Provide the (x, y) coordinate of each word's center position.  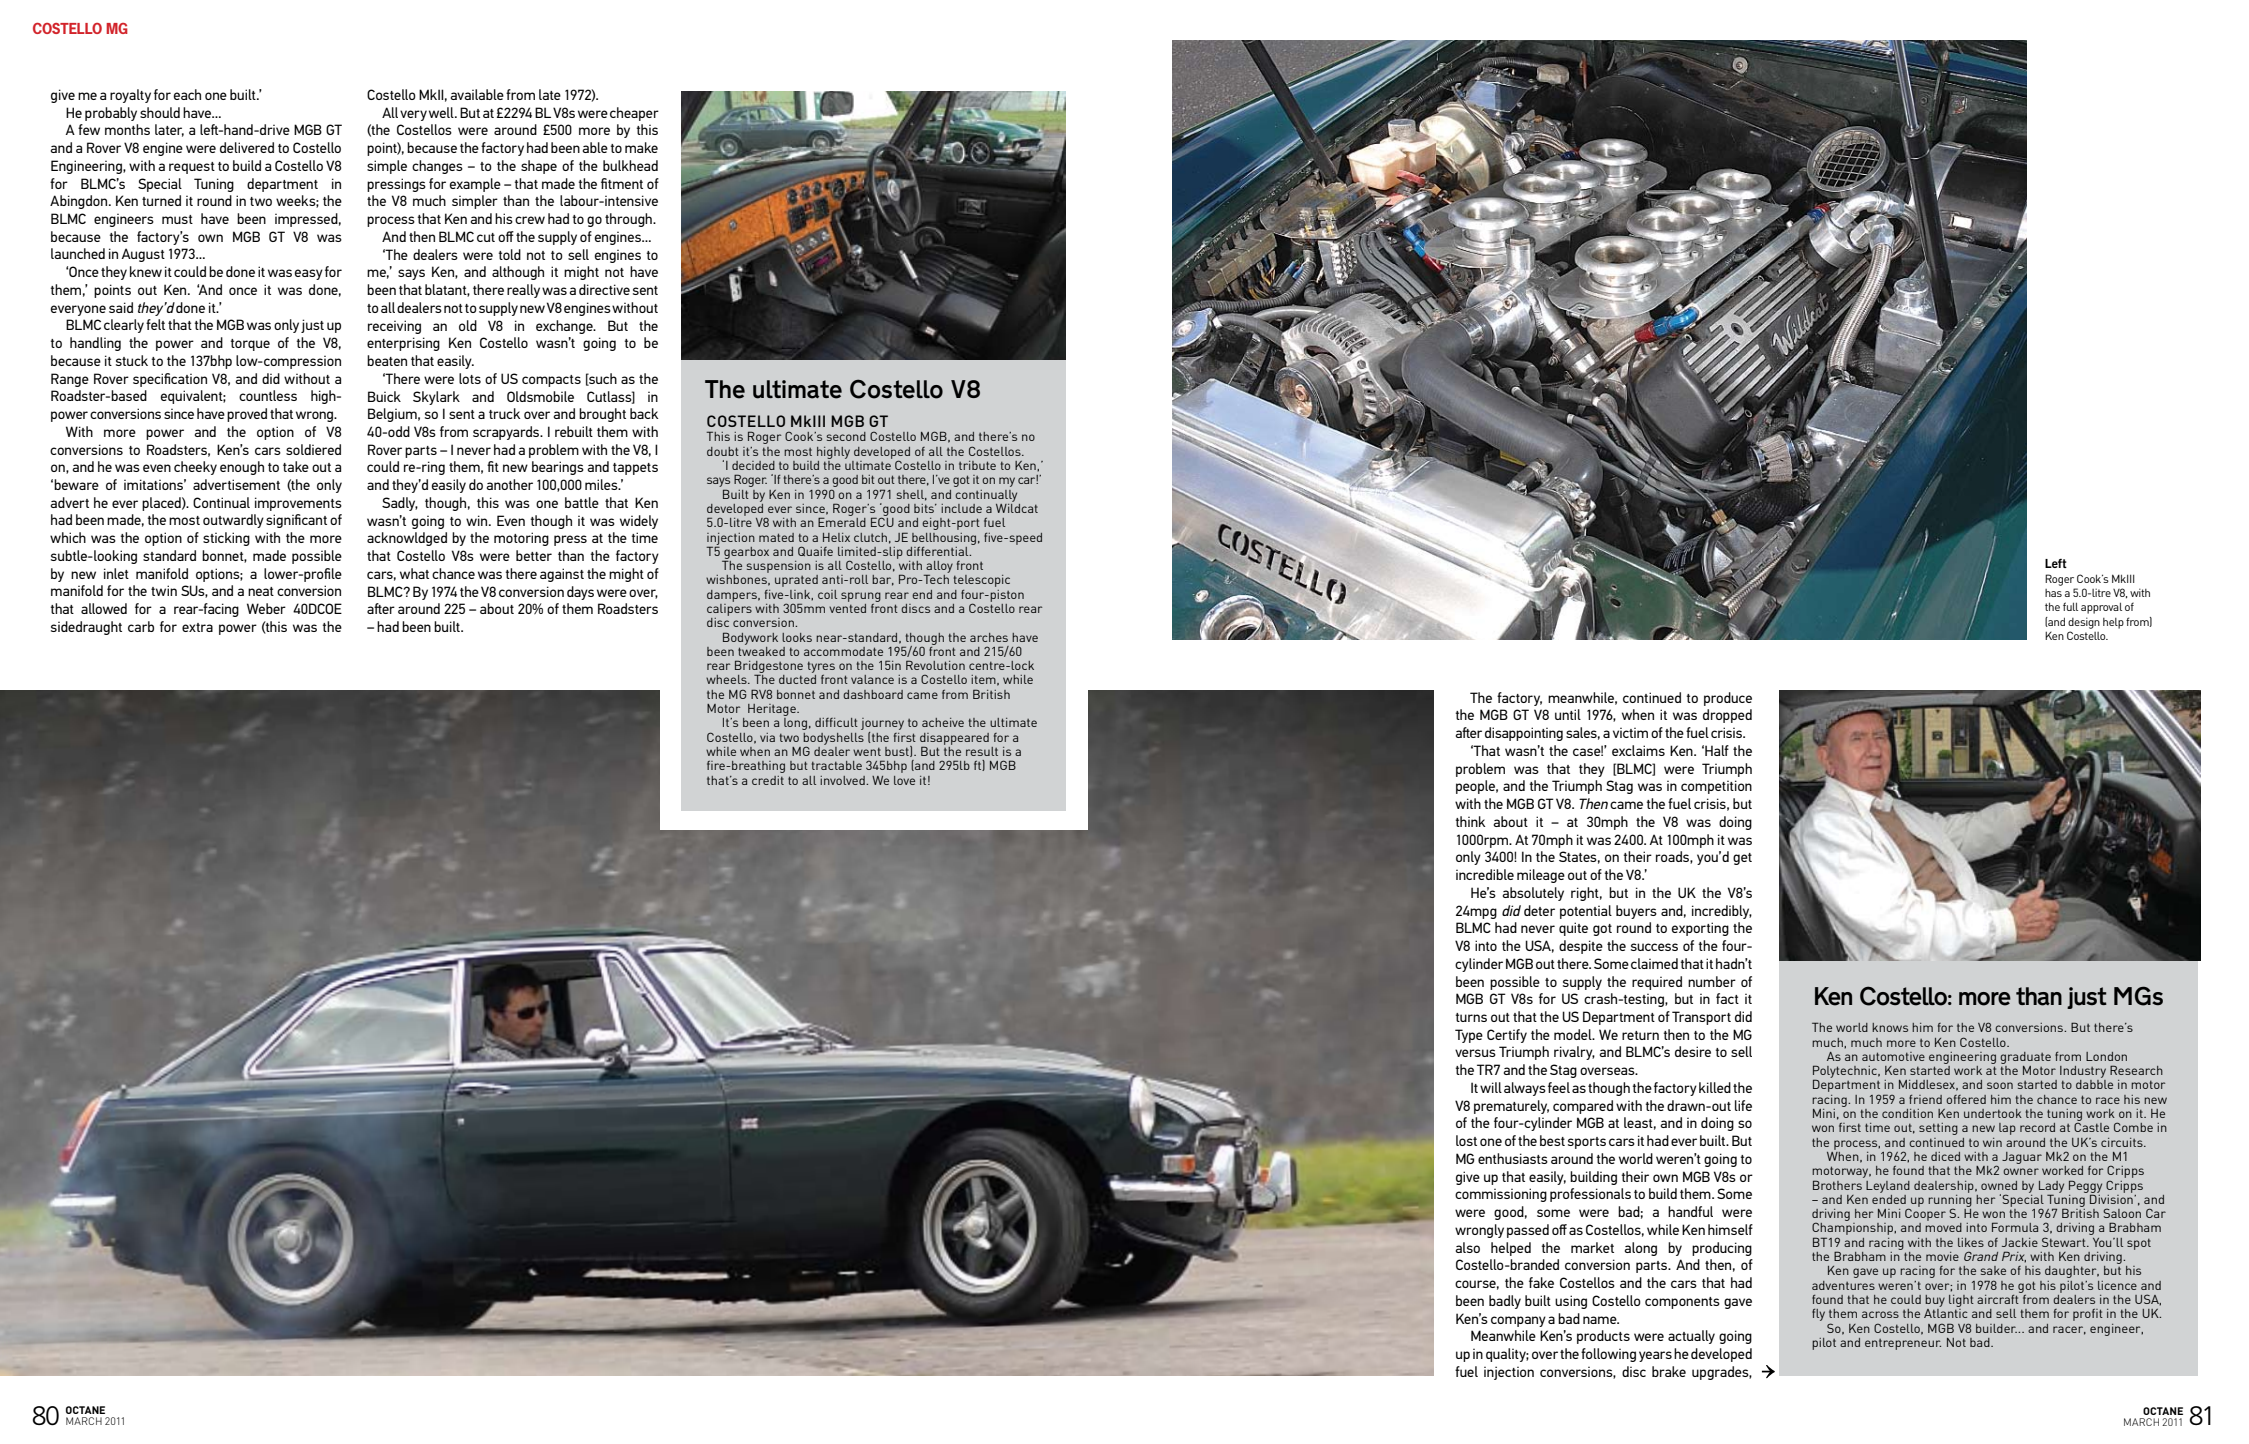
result (982, 751)
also (1467, 1247)
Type (1469, 1036)
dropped (1727, 716)
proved (247, 415)
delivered (247, 147)
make (641, 147)
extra (197, 627)
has (2053, 593)
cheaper (634, 114)
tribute (977, 465)
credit (768, 780)
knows (1890, 1027)
